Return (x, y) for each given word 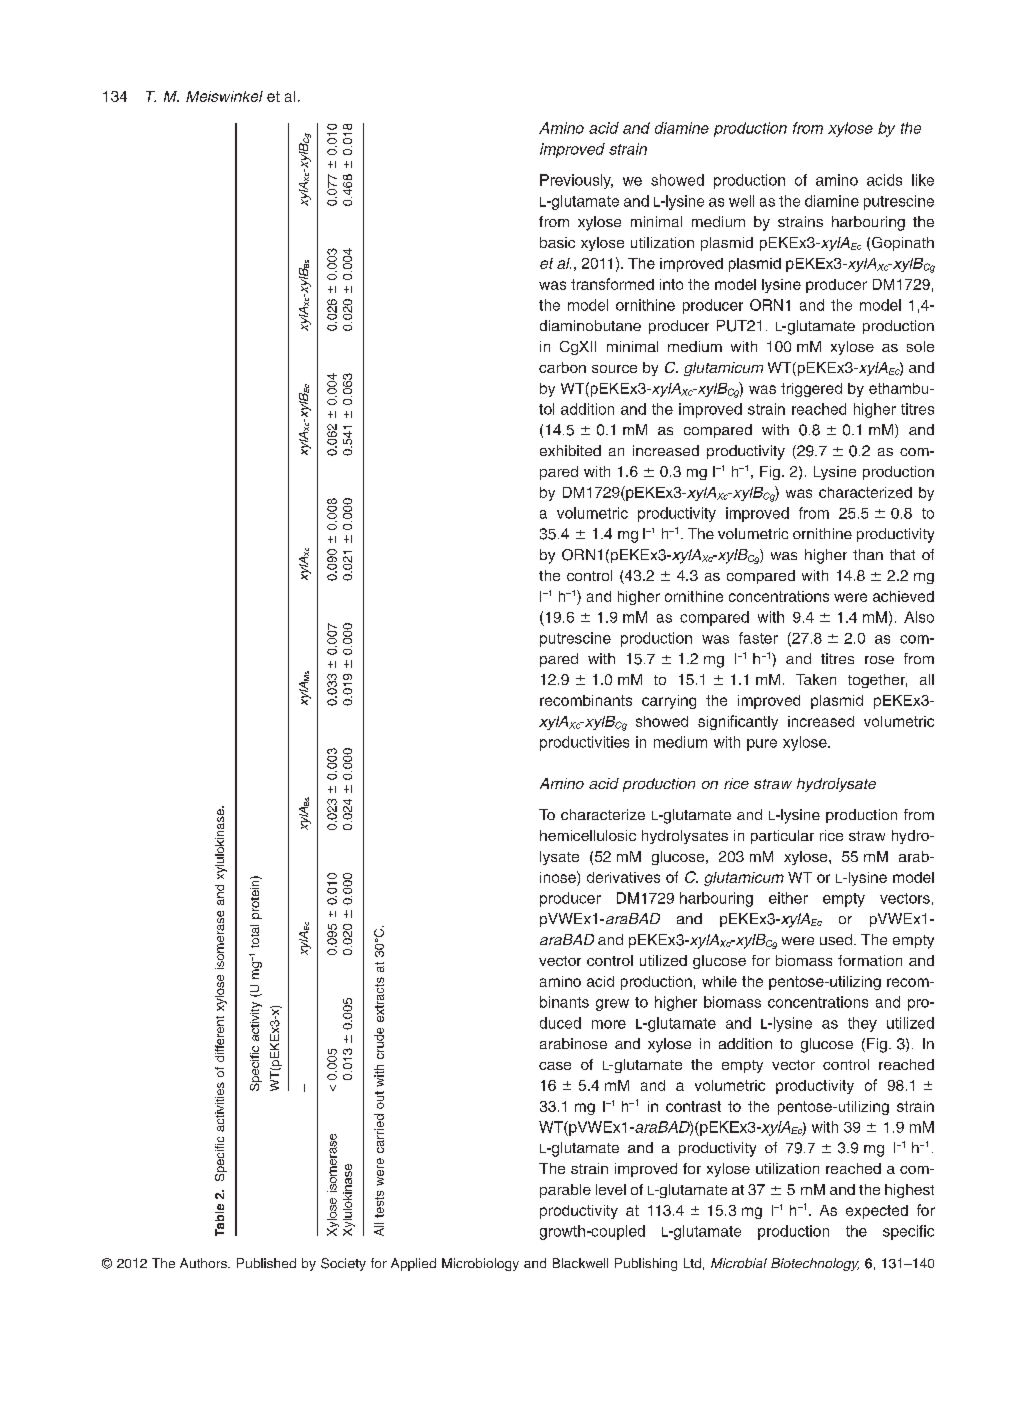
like (923, 180)
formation (870, 960)
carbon (562, 367)
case (555, 1066)
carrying (669, 702)
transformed (612, 284)
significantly (738, 722)
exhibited (570, 450)
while (719, 981)
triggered (811, 390)
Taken (816, 679)
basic (557, 242)
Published (266, 1263)
